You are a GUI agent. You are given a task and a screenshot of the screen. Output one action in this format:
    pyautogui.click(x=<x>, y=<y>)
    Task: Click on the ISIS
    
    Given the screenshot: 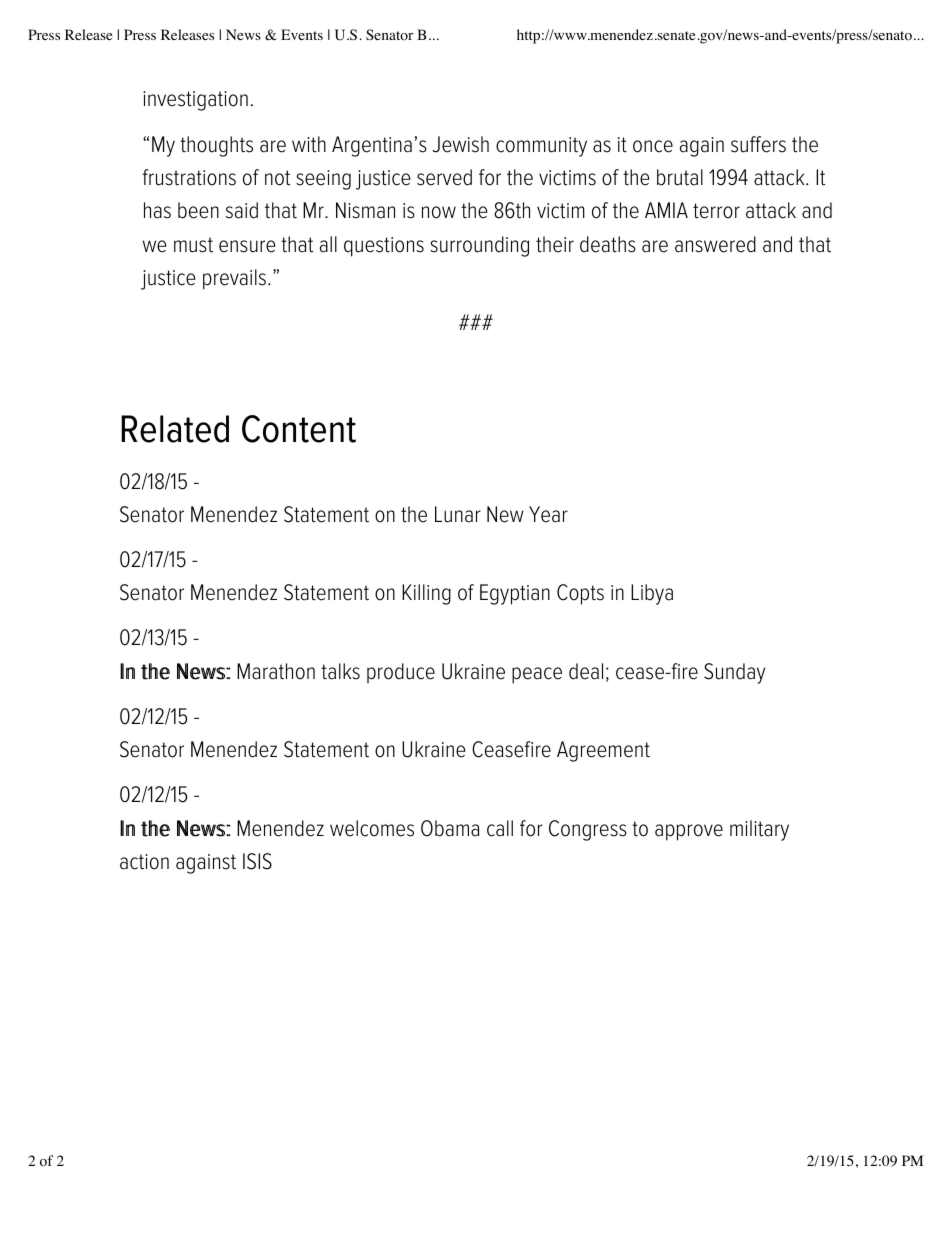 What is the action you would take?
    pyautogui.click(x=257, y=861)
